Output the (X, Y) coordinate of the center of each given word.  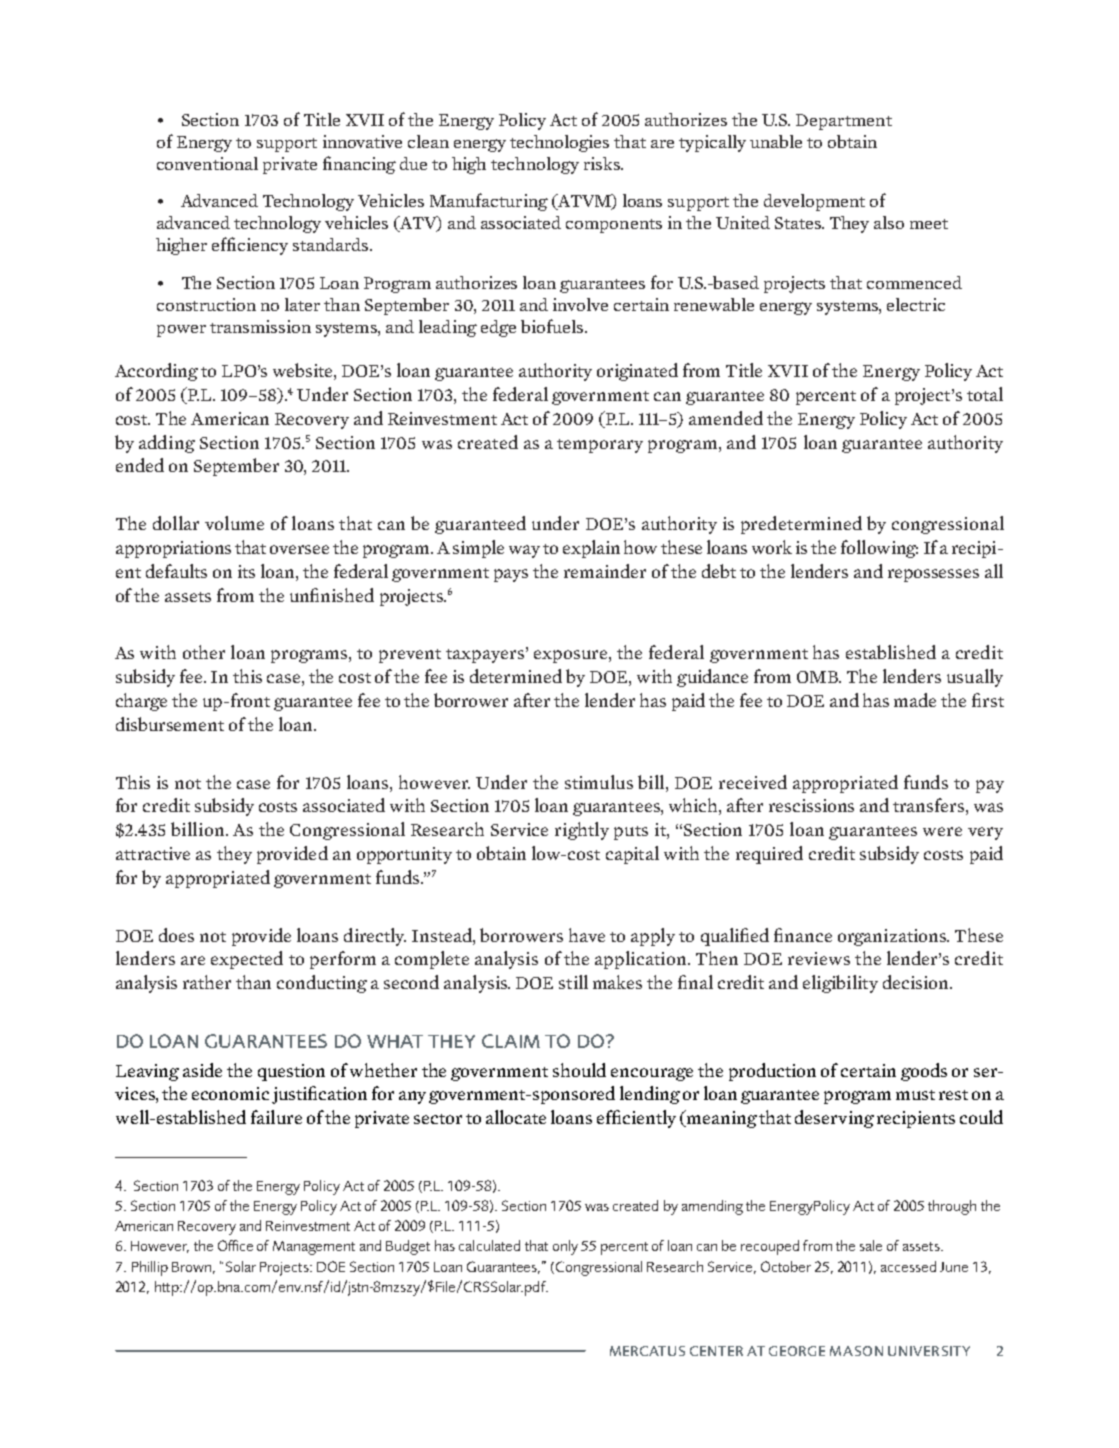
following (879, 549)
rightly (582, 831)
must (915, 1095)
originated (637, 372)
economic (230, 1093)
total (985, 394)
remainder (605, 571)
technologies (559, 143)
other (204, 652)
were (942, 831)
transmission (260, 326)
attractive (153, 853)
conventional (207, 163)
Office (235, 1245)
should (579, 1070)
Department (844, 122)
